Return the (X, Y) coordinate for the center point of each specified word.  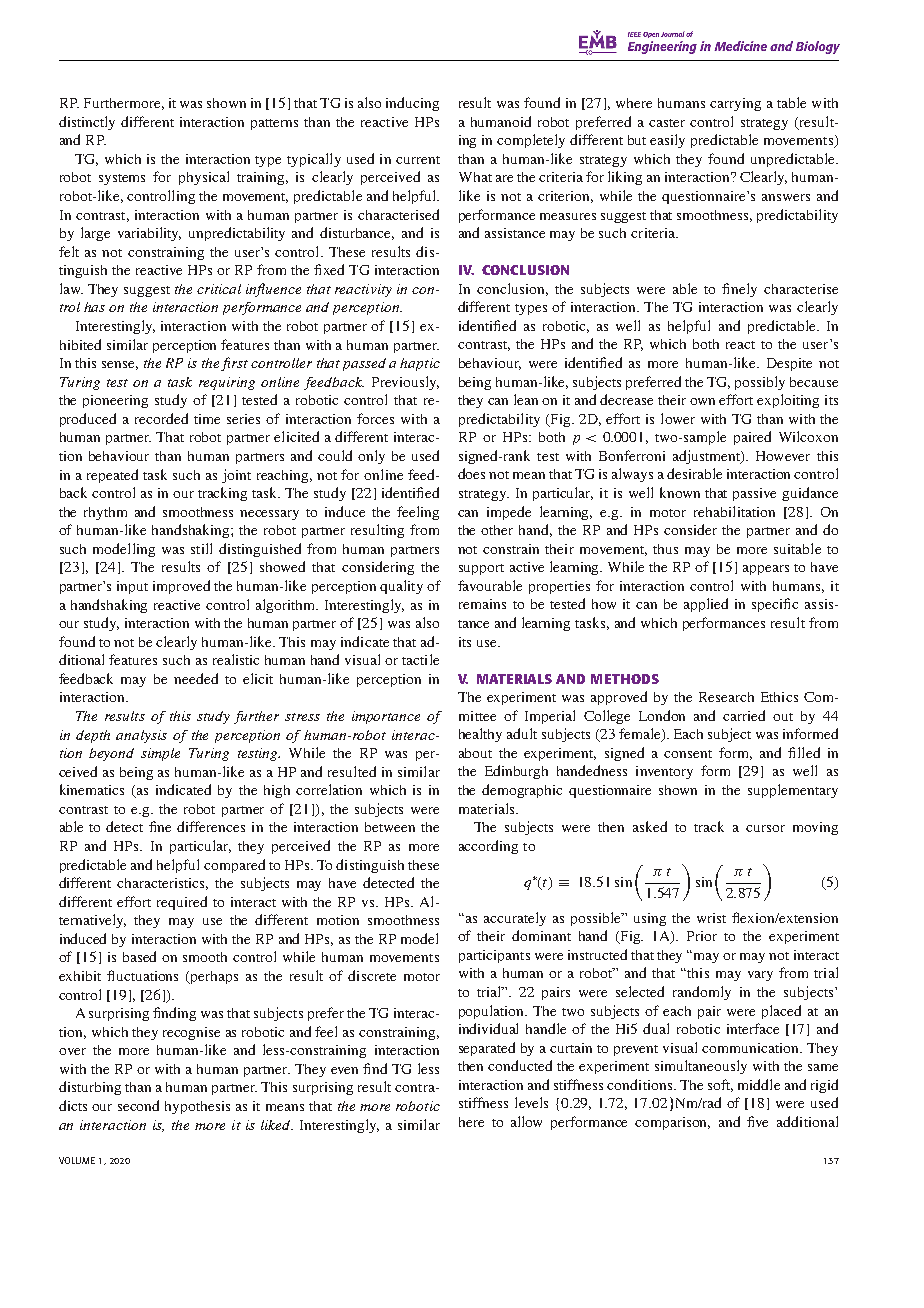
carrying (735, 104)
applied (706, 605)
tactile (420, 659)
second (138, 1105)
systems (122, 179)
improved (181, 587)
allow (526, 1121)
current (418, 160)
